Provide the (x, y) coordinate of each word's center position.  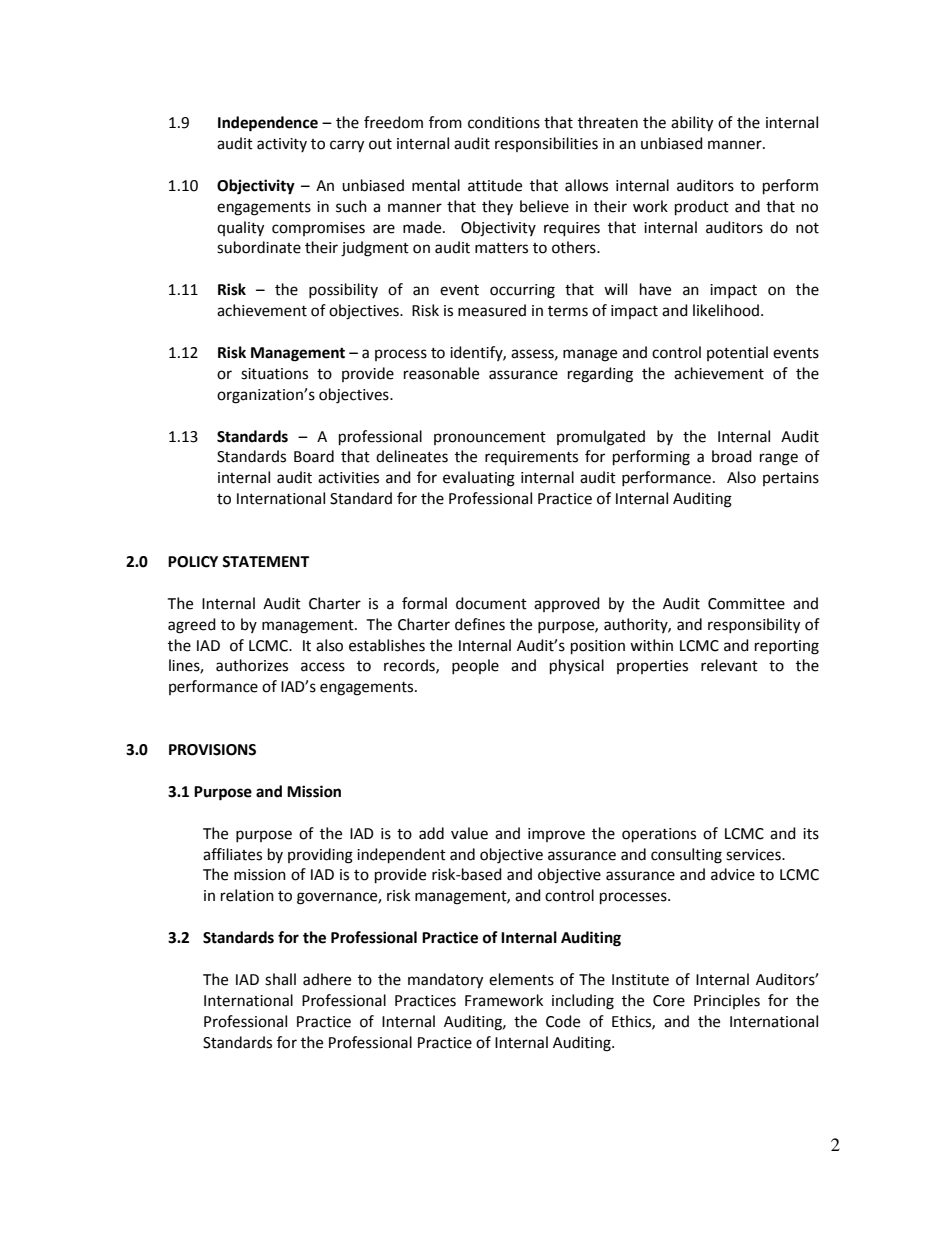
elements (521, 979)
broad (732, 456)
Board (314, 456)
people (475, 666)
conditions (504, 122)
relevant (729, 665)
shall (280, 979)
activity (282, 145)
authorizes (252, 665)
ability (692, 124)
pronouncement (490, 438)
